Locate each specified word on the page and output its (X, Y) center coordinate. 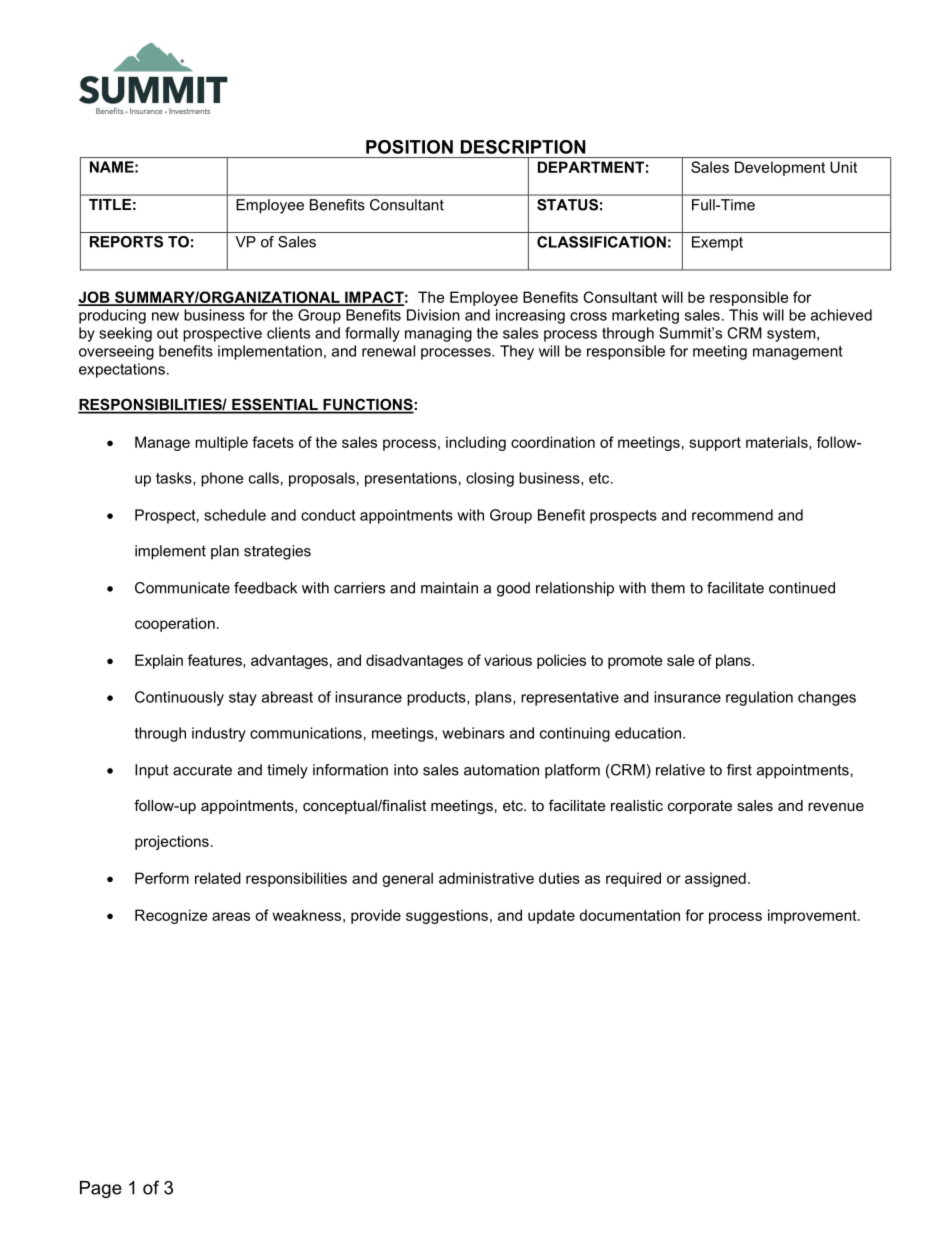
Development (780, 168)
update (551, 916)
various (508, 660)
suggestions (447, 916)
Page (101, 1189)
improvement (813, 916)
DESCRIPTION (523, 147)
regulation (759, 698)
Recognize (171, 916)
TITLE (110, 204)
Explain (159, 661)
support (715, 444)
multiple (221, 443)
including (476, 443)
